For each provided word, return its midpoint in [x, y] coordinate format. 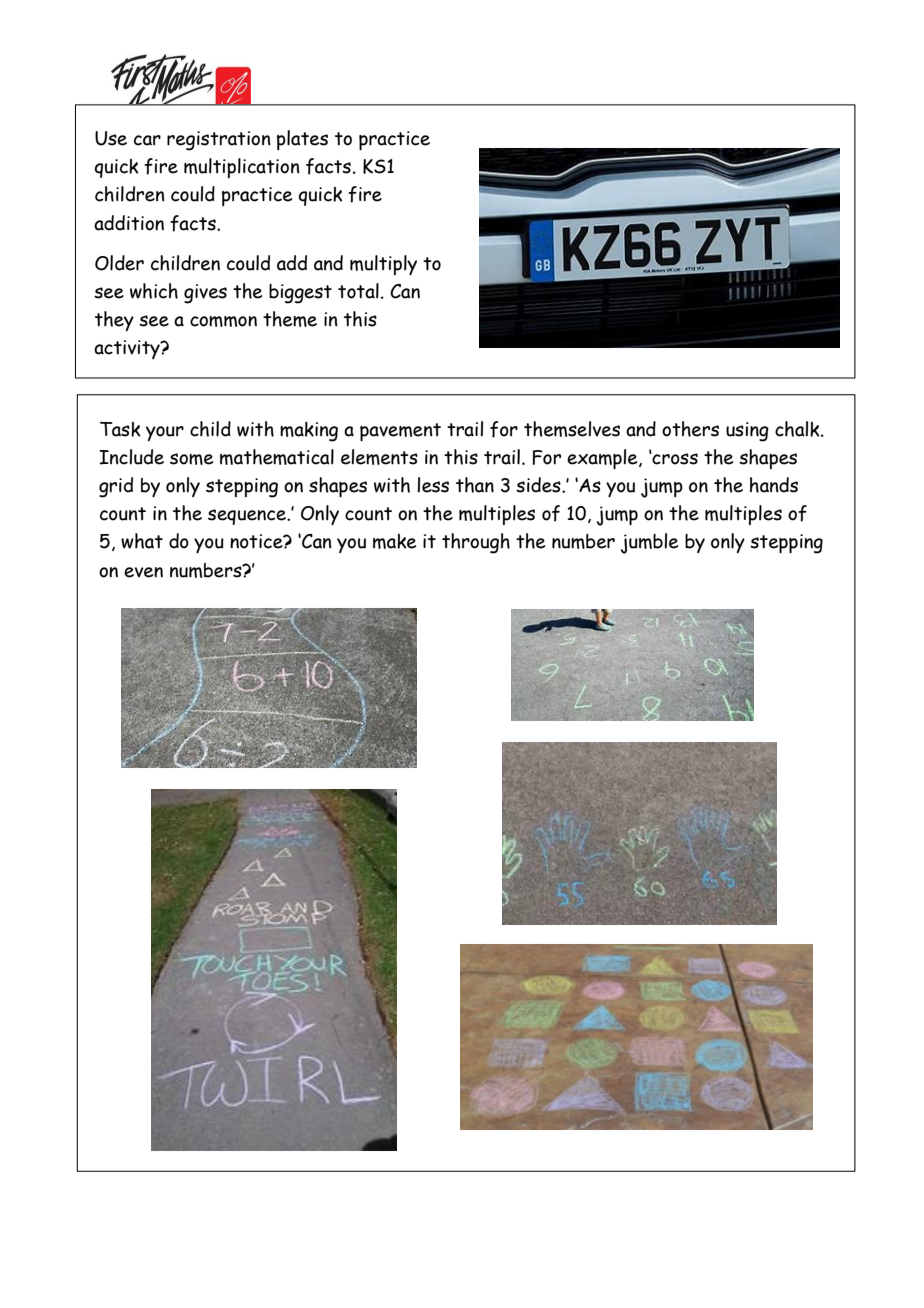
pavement [400, 432]
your [165, 433]
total [358, 291]
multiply [383, 265]
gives [205, 294]
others [690, 429]
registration [219, 141]
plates [302, 140]
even [143, 572]
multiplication [242, 168]
